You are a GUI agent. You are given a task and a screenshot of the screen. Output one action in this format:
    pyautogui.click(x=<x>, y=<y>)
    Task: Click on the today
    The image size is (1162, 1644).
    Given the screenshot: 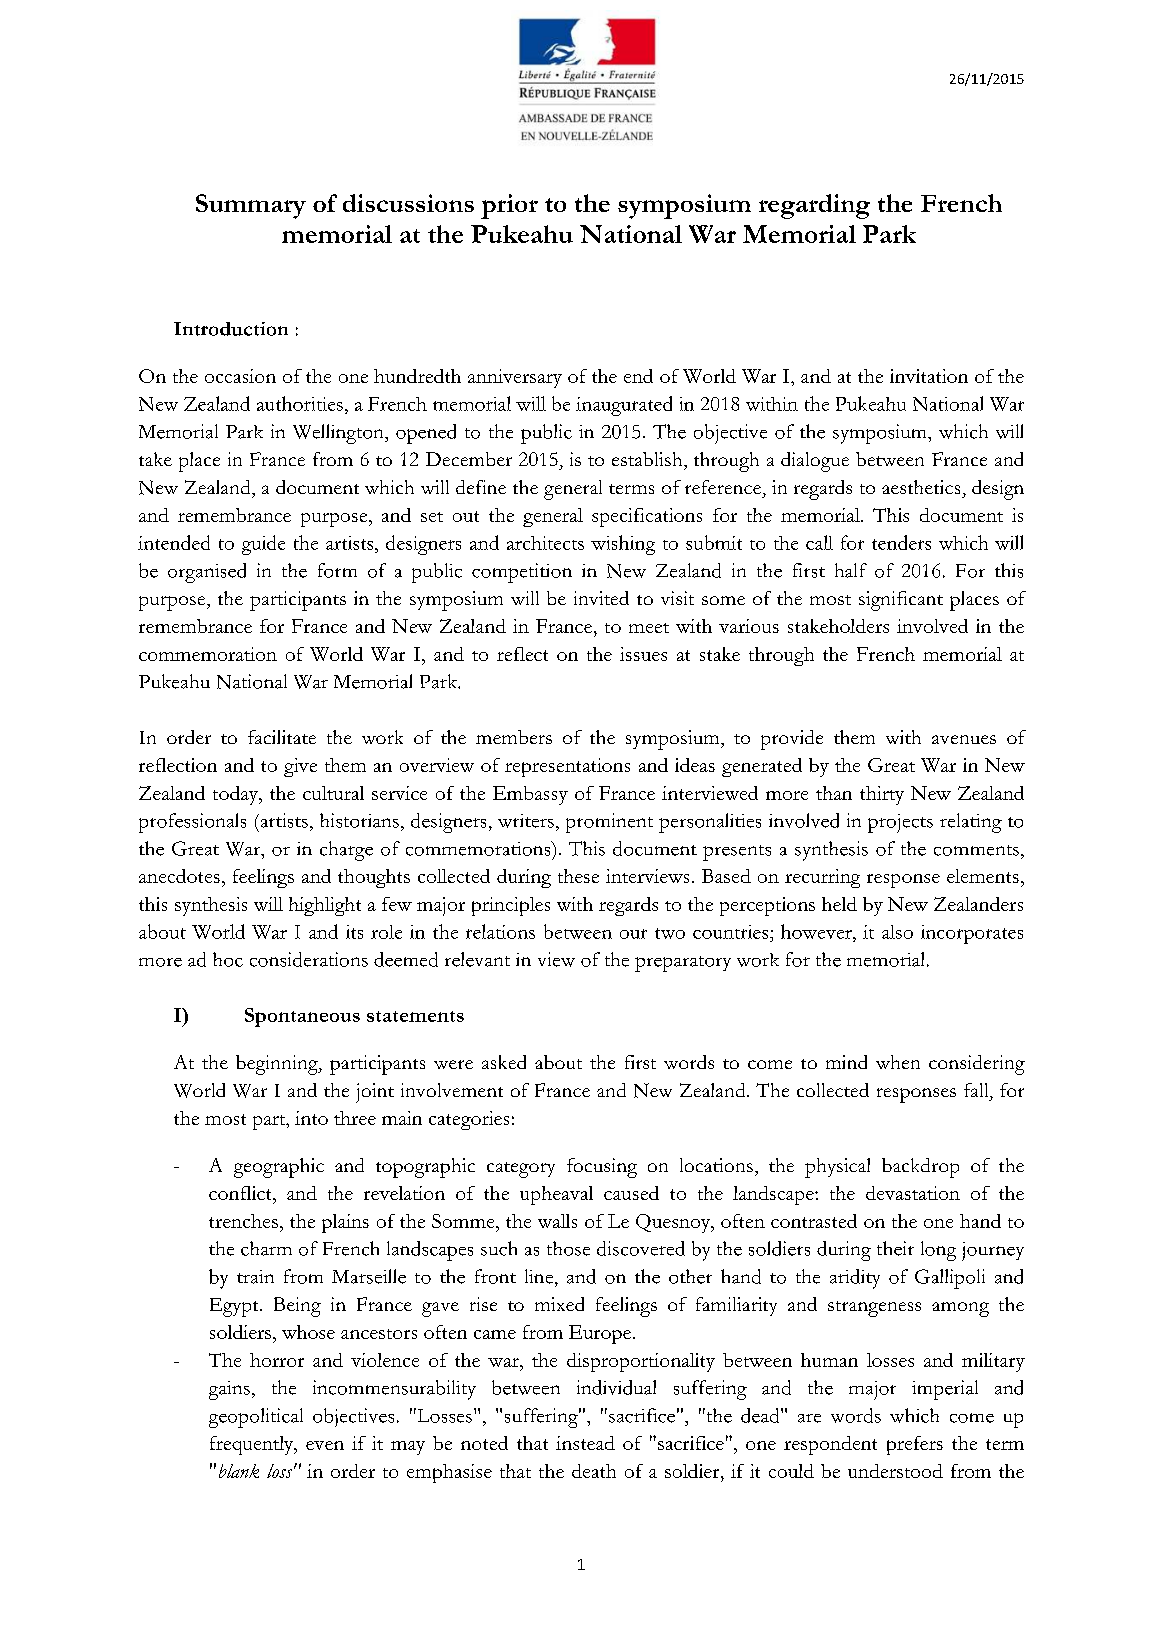 What is the action you would take?
    pyautogui.click(x=237, y=795)
